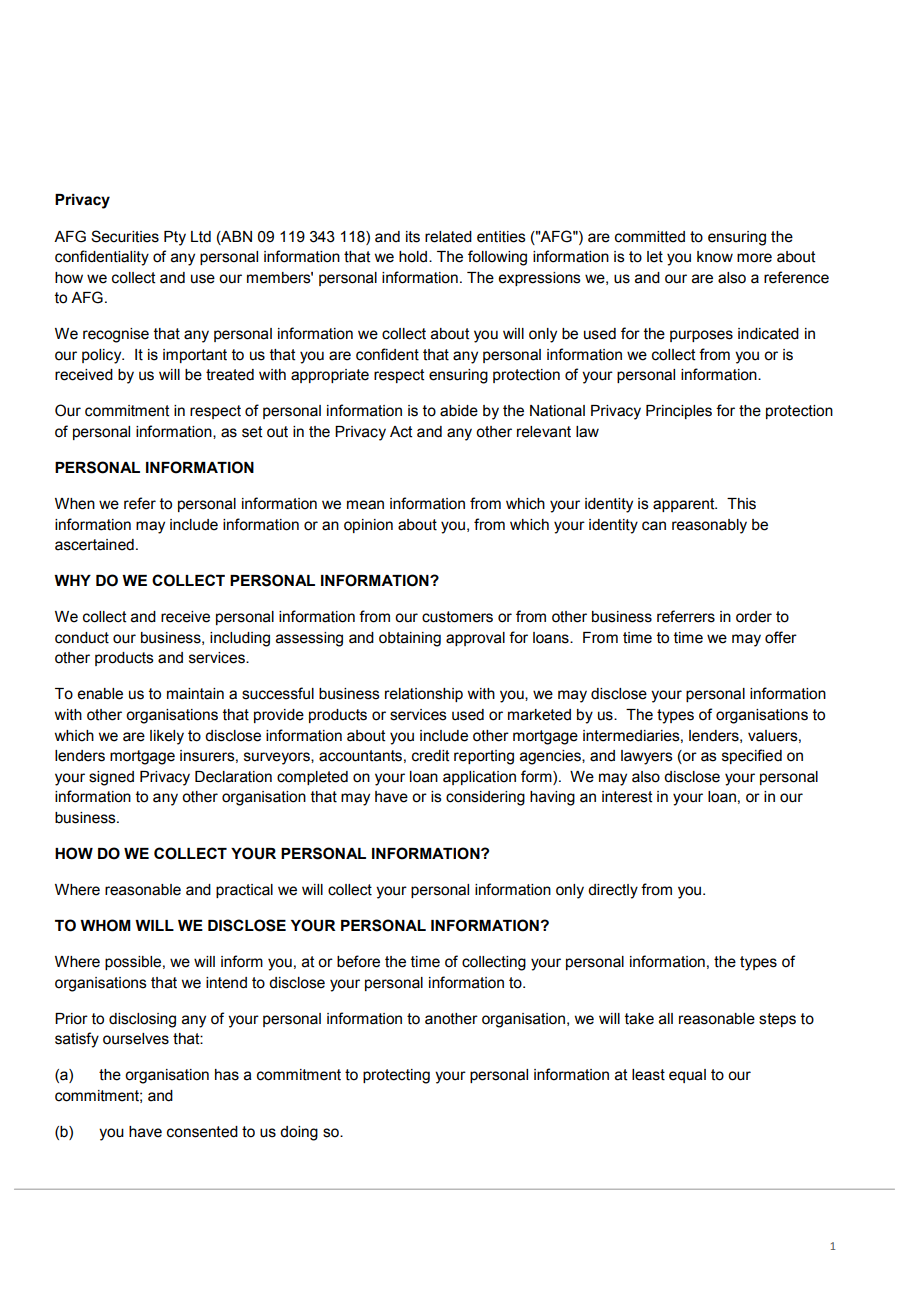  Describe the element at coordinates (687, 1076) in the screenshot. I see `equal` at that location.
